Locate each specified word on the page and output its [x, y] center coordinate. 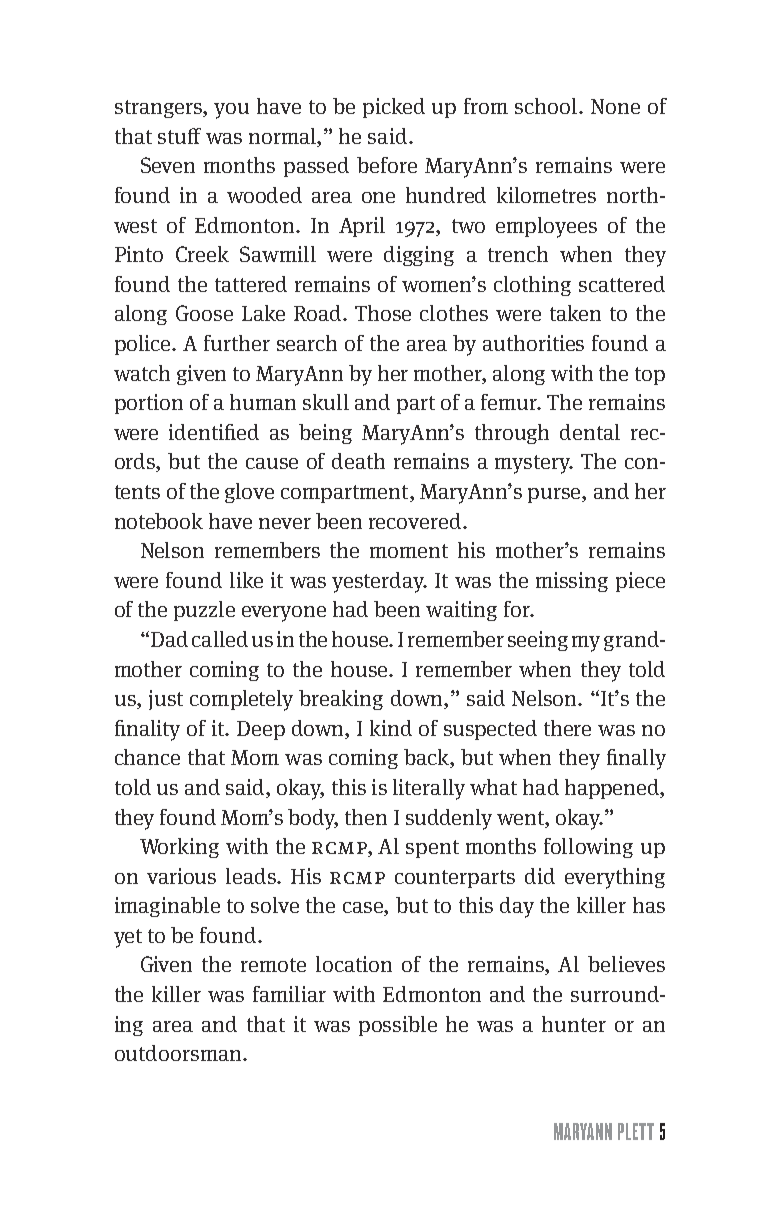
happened [613, 789]
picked [394, 108]
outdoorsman [179, 1053]
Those [383, 313]
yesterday [379, 582]
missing [572, 582]
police [144, 345]
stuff [179, 136]
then [366, 817]
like [246, 580]
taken [575, 313]
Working [179, 848]
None [615, 106]
